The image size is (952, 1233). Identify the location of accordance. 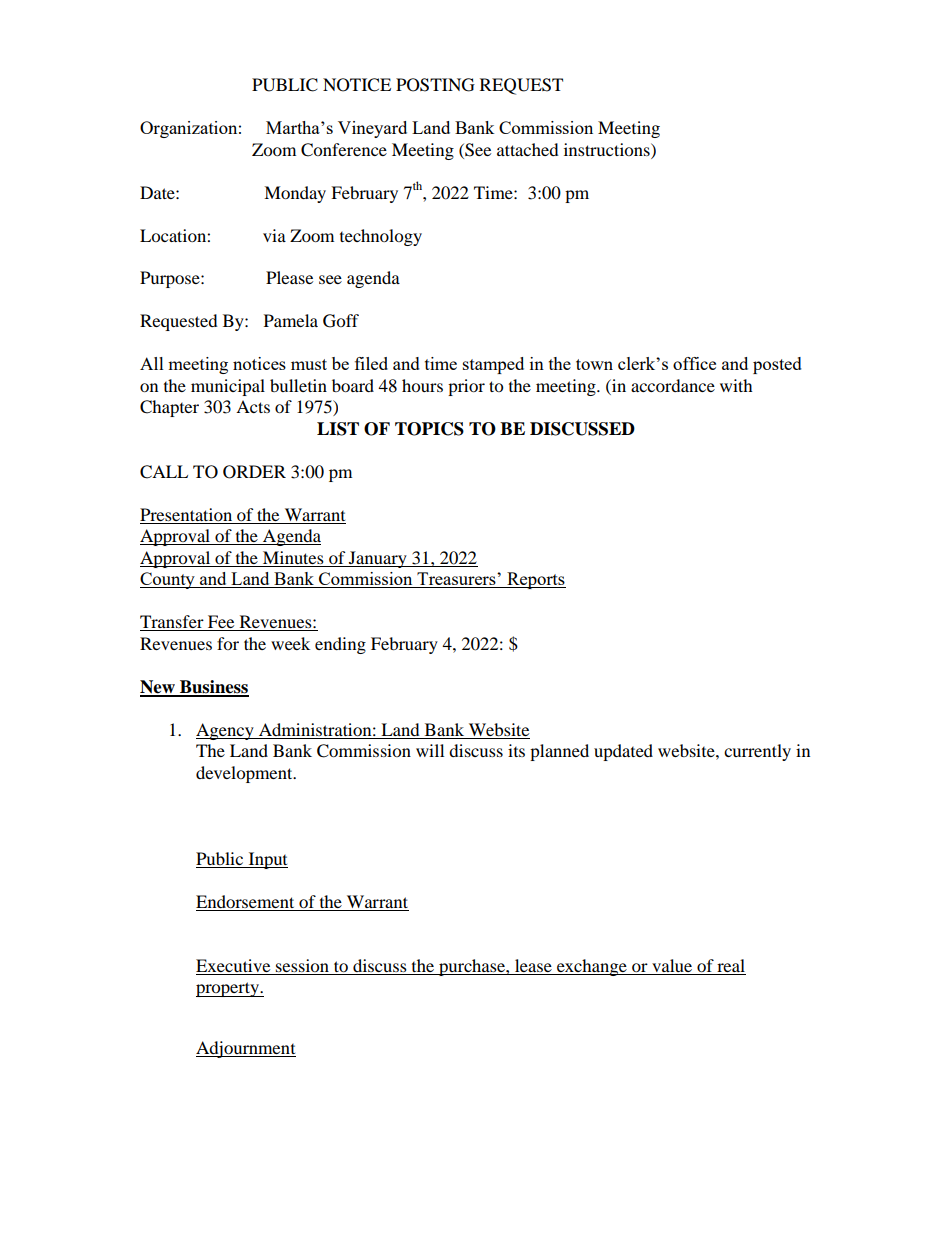
(673, 385).
